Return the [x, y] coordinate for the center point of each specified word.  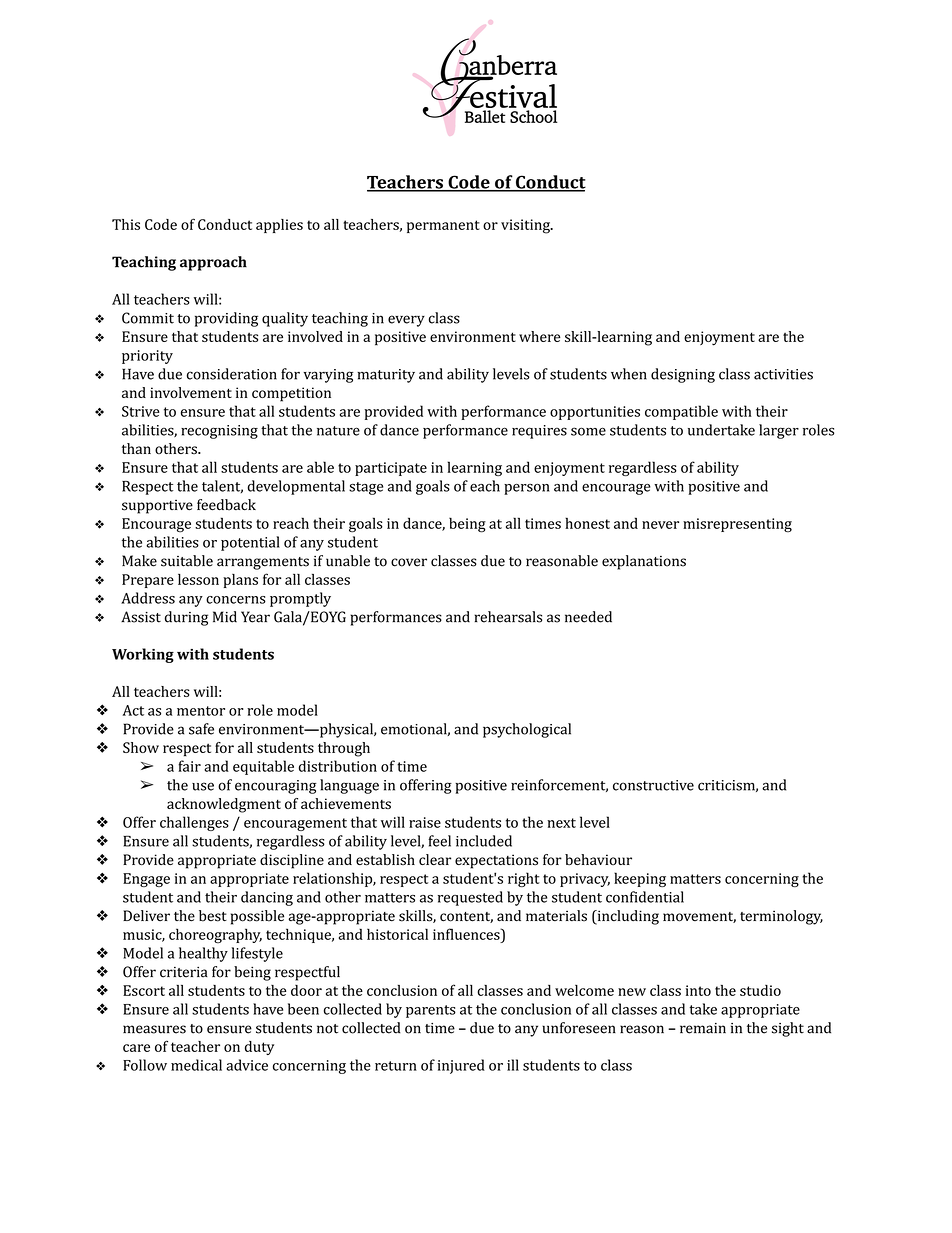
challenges [194, 823]
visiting [526, 226]
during [186, 618]
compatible [681, 412]
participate [391, 469]
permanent [443, 226]
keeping [640, 879]
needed [588, 617]
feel [439, 841]
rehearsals [508, 617]
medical [196, 1065]
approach [213, 263]
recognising [219, 432]
